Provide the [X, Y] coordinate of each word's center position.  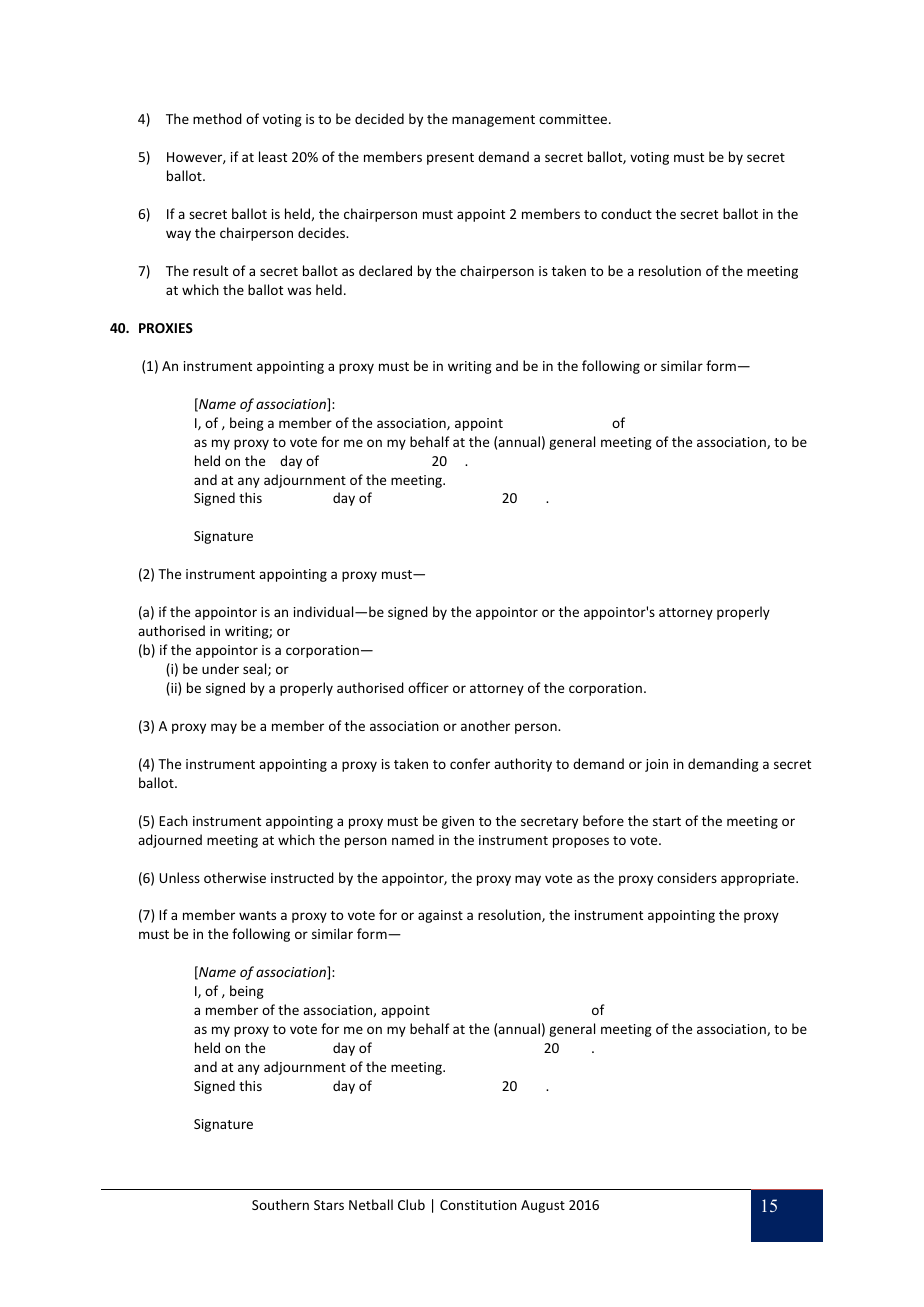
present [450, 159]
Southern [280, 1204]
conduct [626, 213]
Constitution [478, 1205]
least [273, 156]
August [543, 1206]
